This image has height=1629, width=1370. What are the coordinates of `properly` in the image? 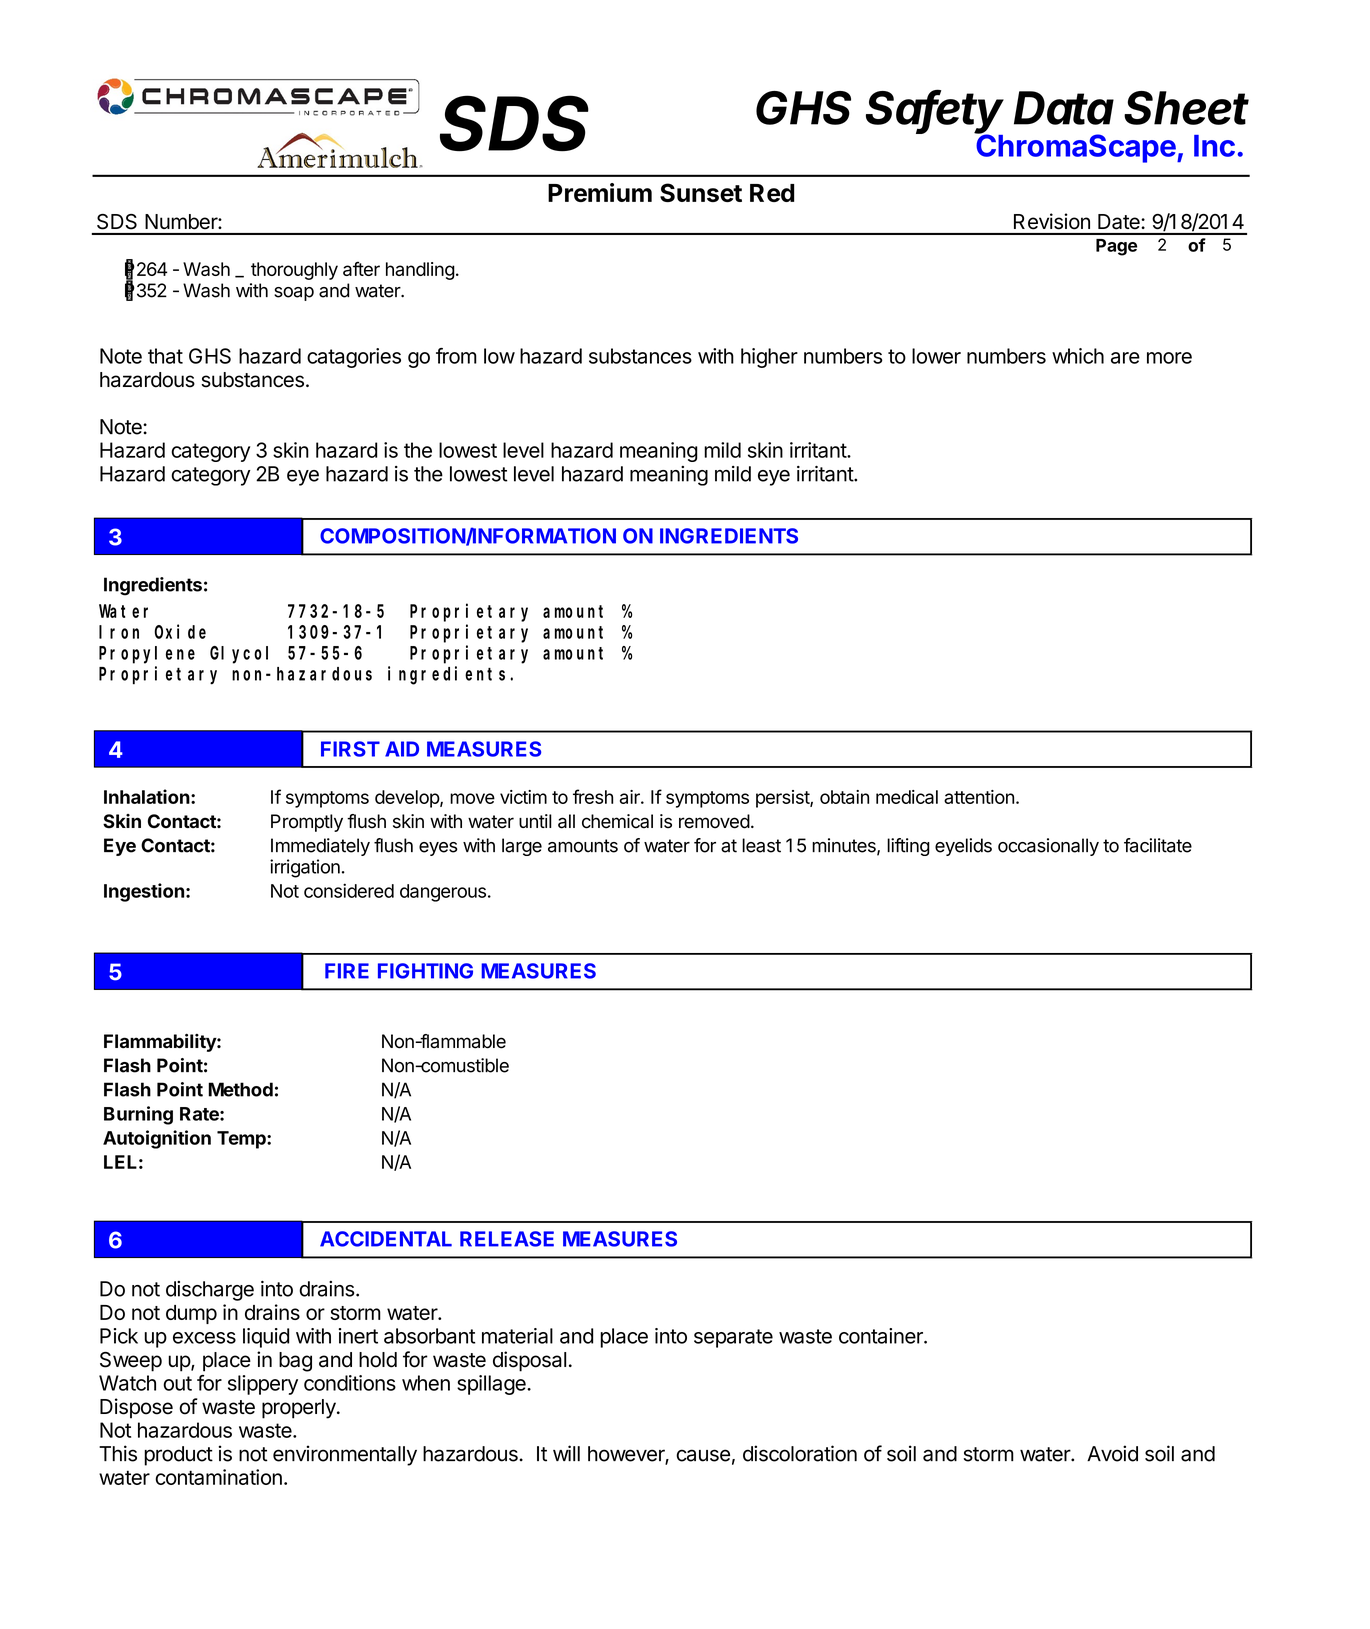 It's located at (300, 1409).
